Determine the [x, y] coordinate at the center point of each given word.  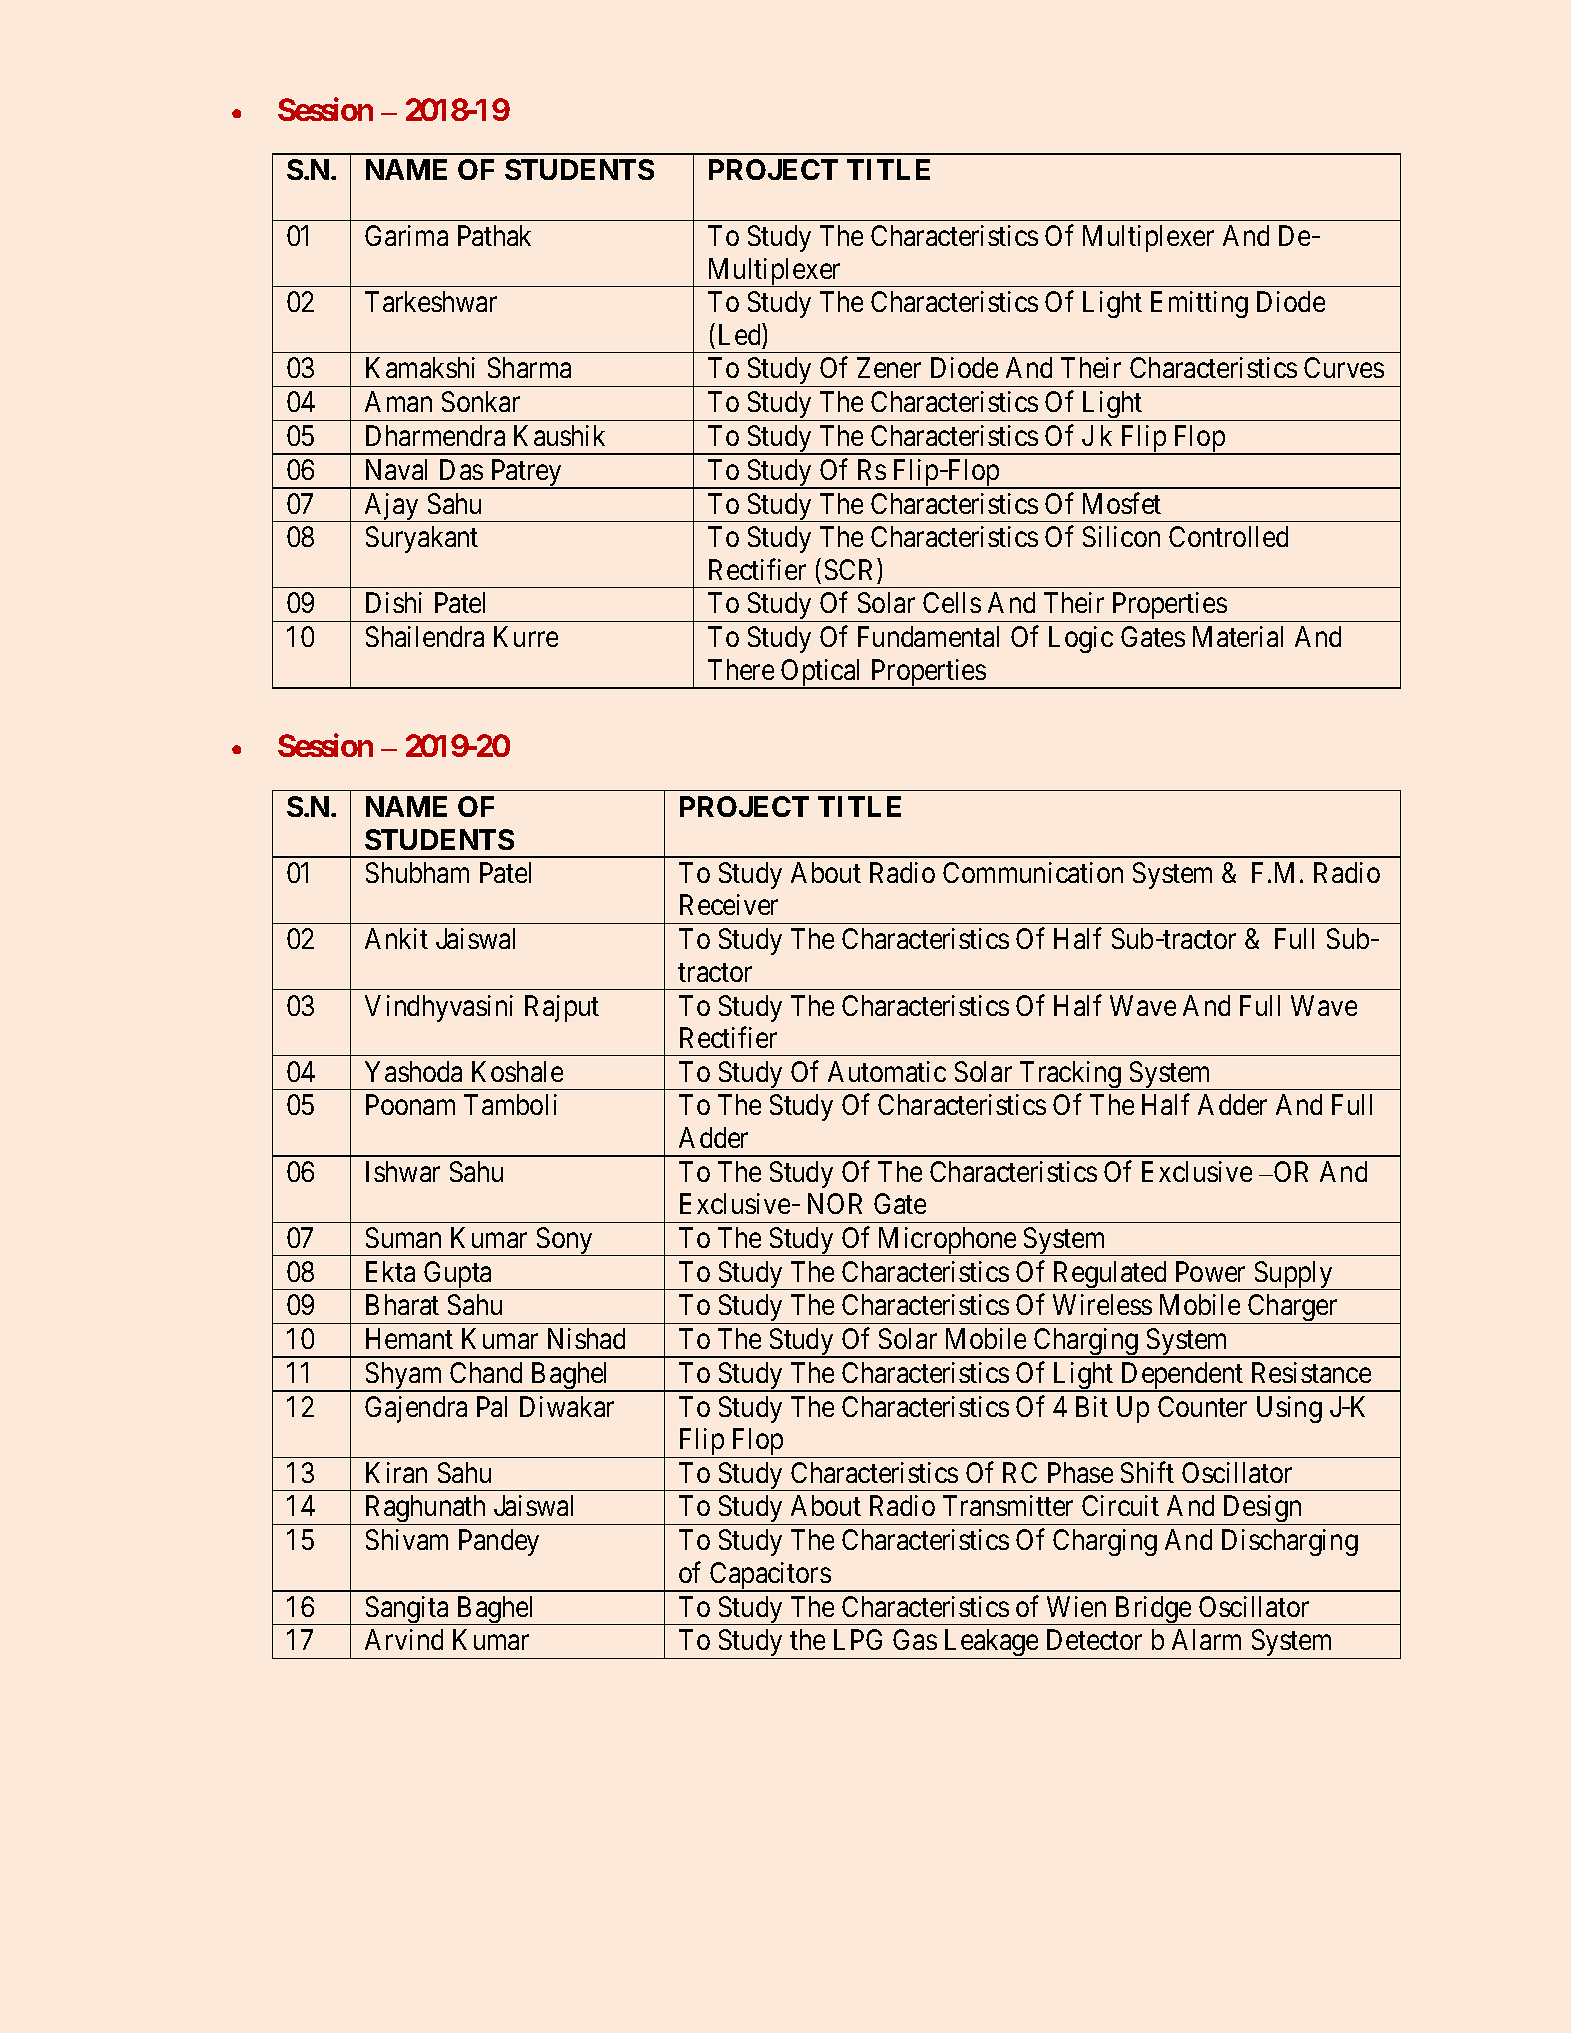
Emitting [1199, 304]
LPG [858, 1639]
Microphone [947, 1241]
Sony [564, 1241]
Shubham [417, 872]
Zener [889, 368]
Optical [822, 674]
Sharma [529, 367]
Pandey [499, 1542]
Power [1210, 1271]
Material [1238, 636]
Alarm [1206, 1639]
